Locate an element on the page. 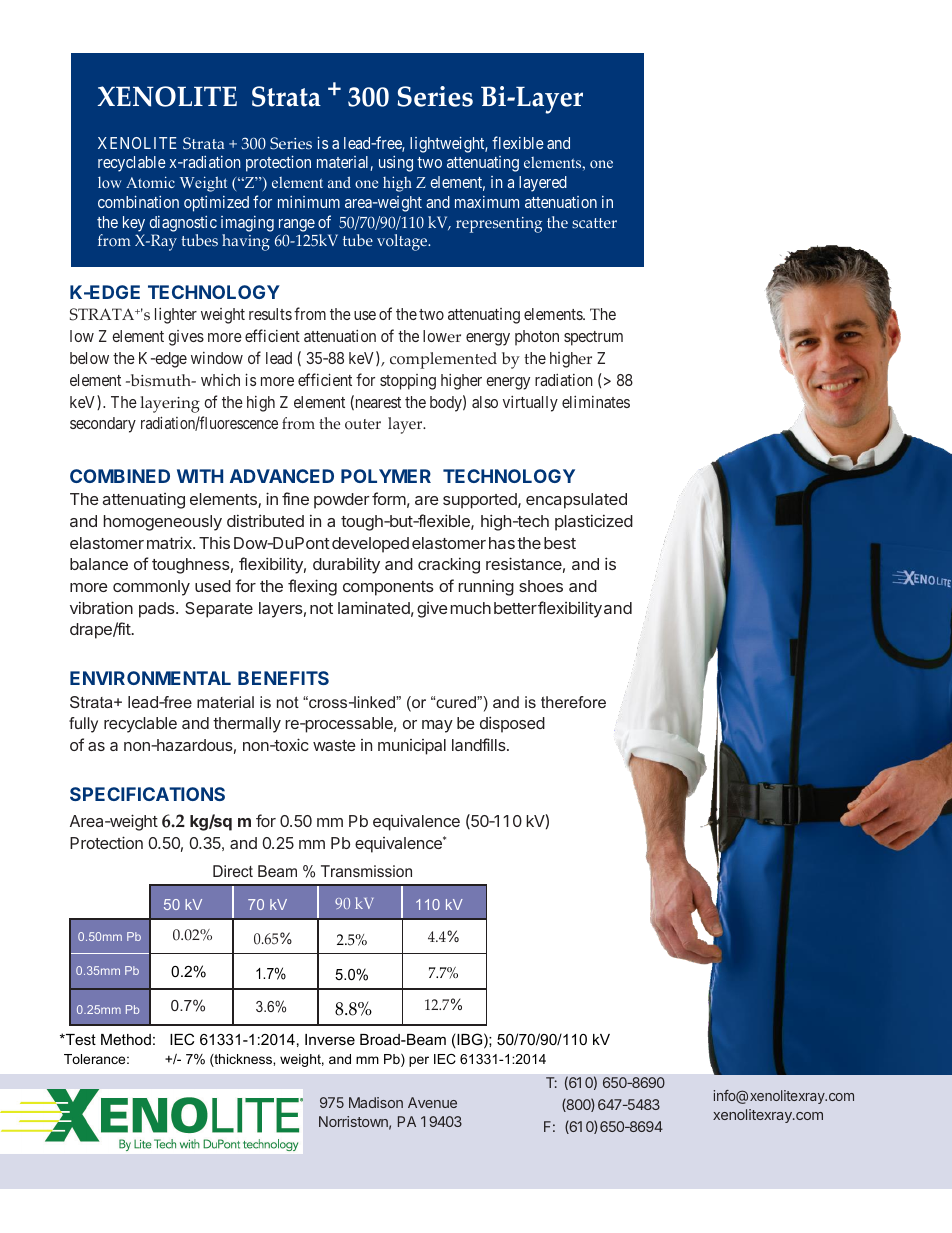 The width and height of the document is (952, 1233). Direct is located at coordinates (233, 871).
